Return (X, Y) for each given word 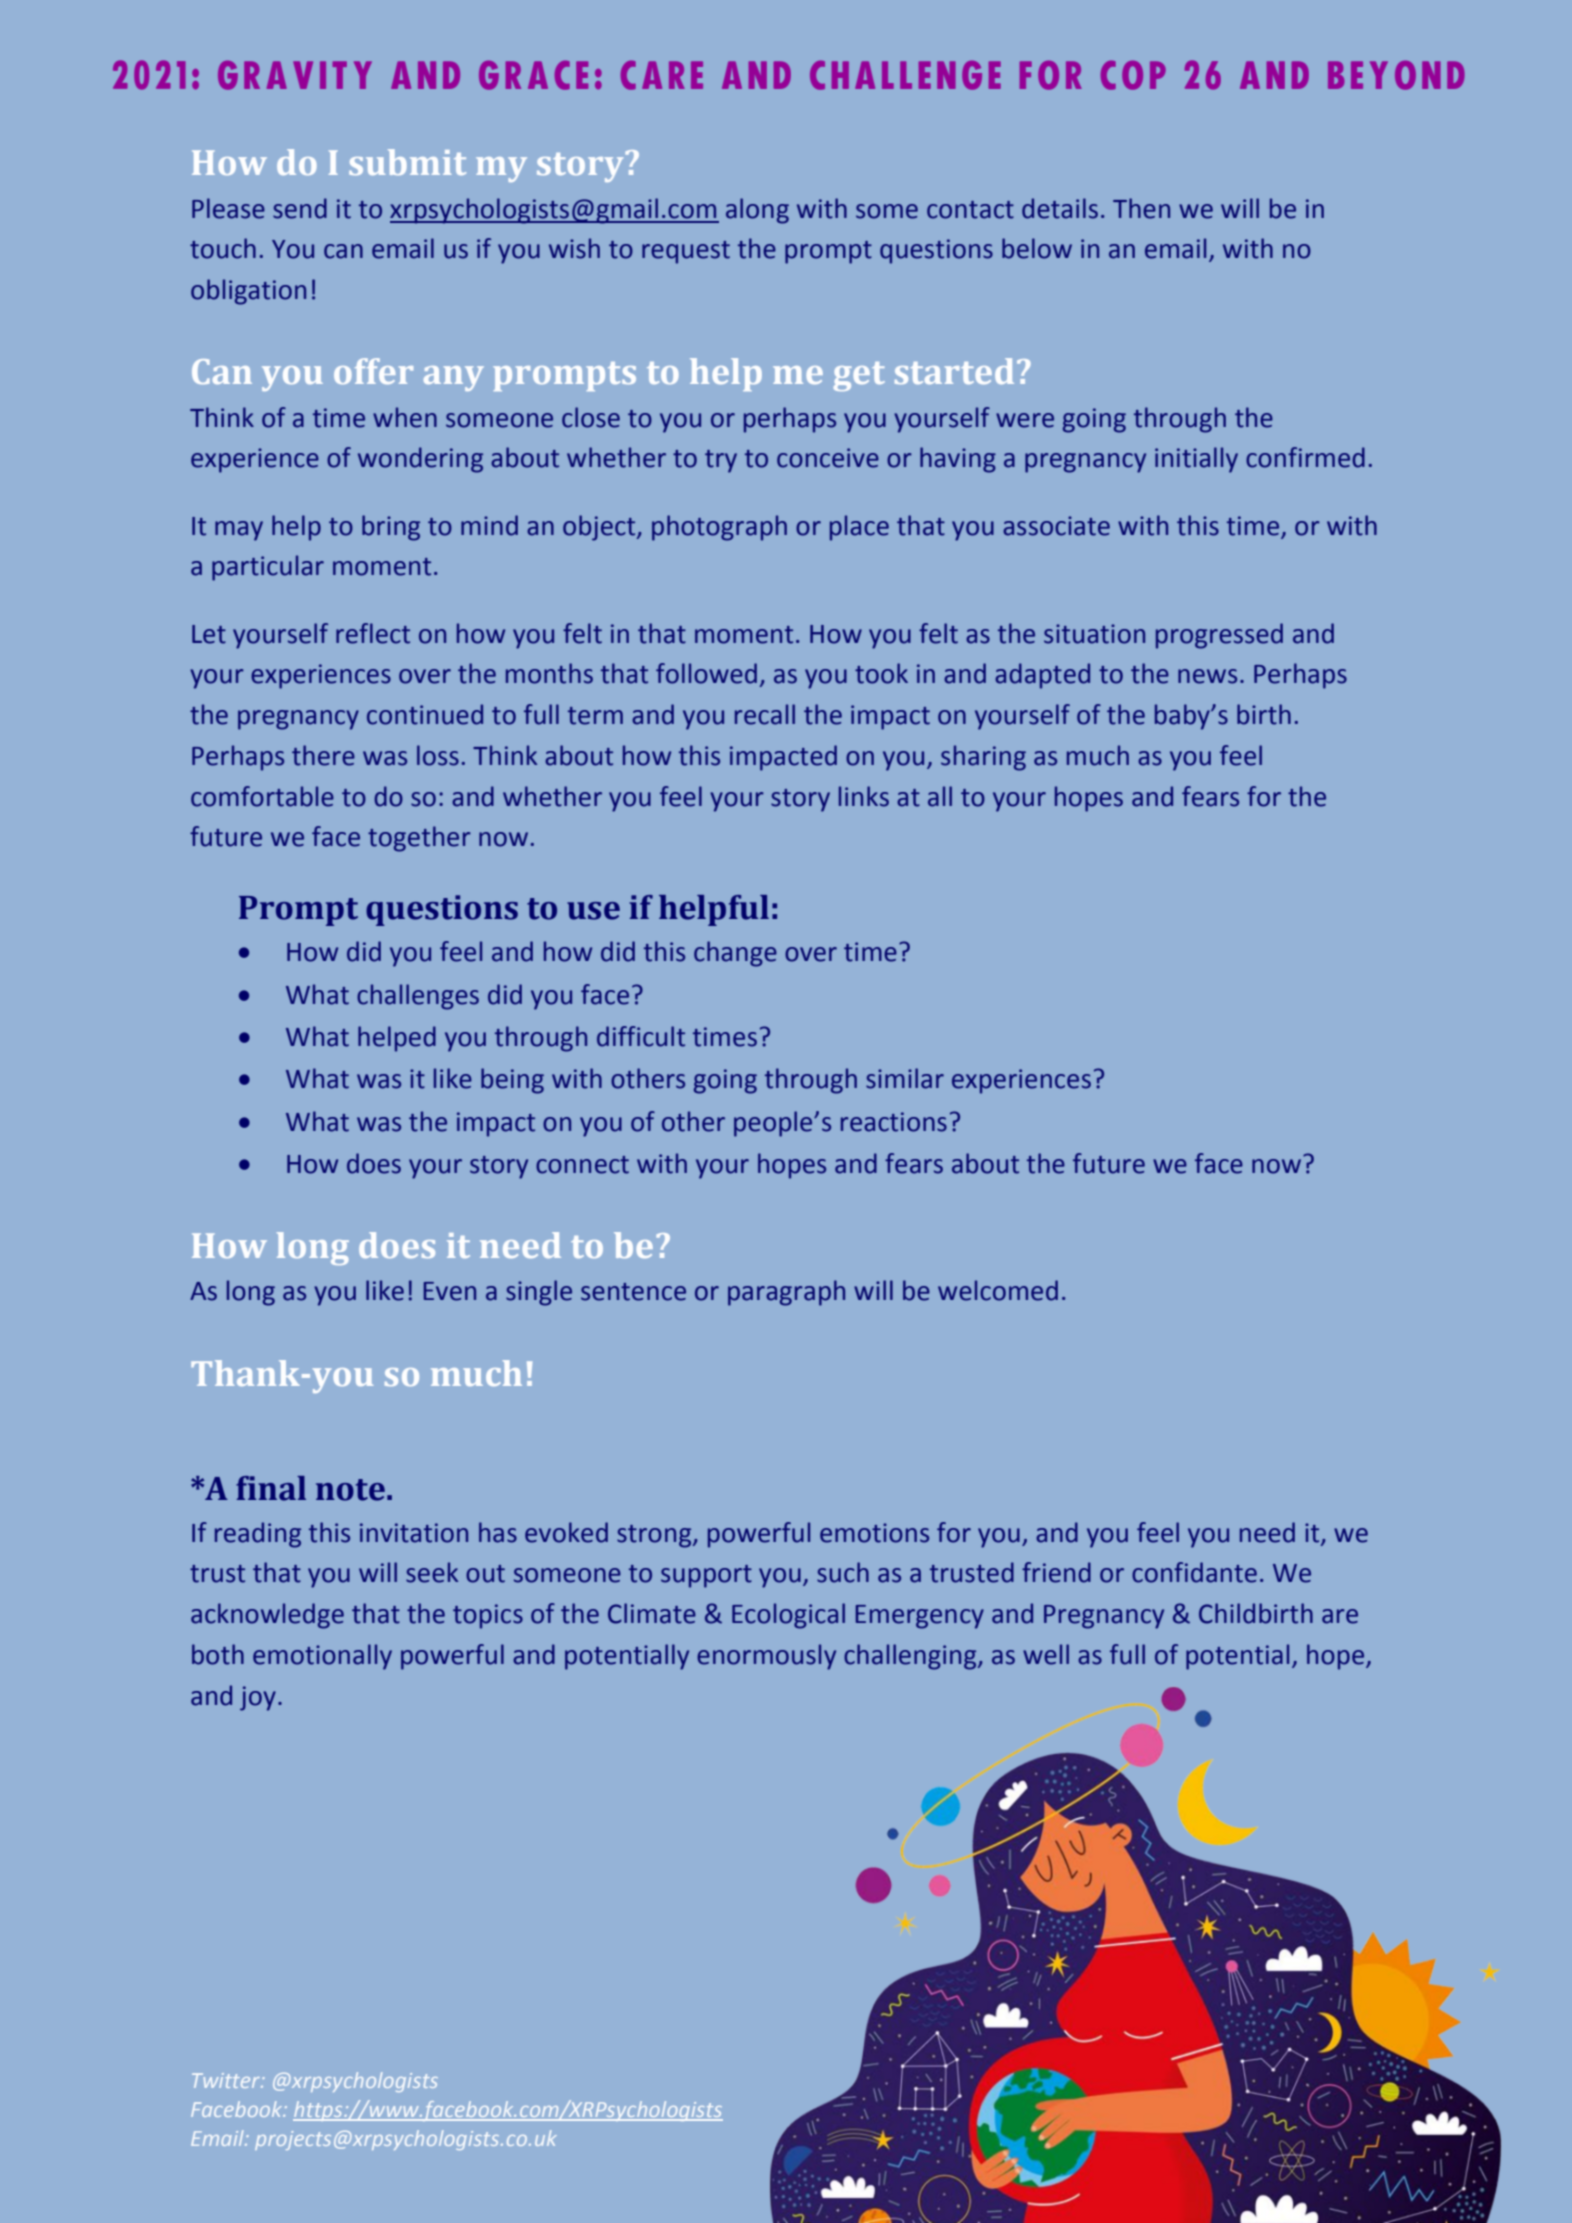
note (350, 1490)
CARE (662, 75)
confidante (1194, 1572)
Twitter (227, 2080)
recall (765, 714)
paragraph (786, 1293)
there (323, 755)
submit (407, 162)
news (1207, 676)
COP (1133, 75)
